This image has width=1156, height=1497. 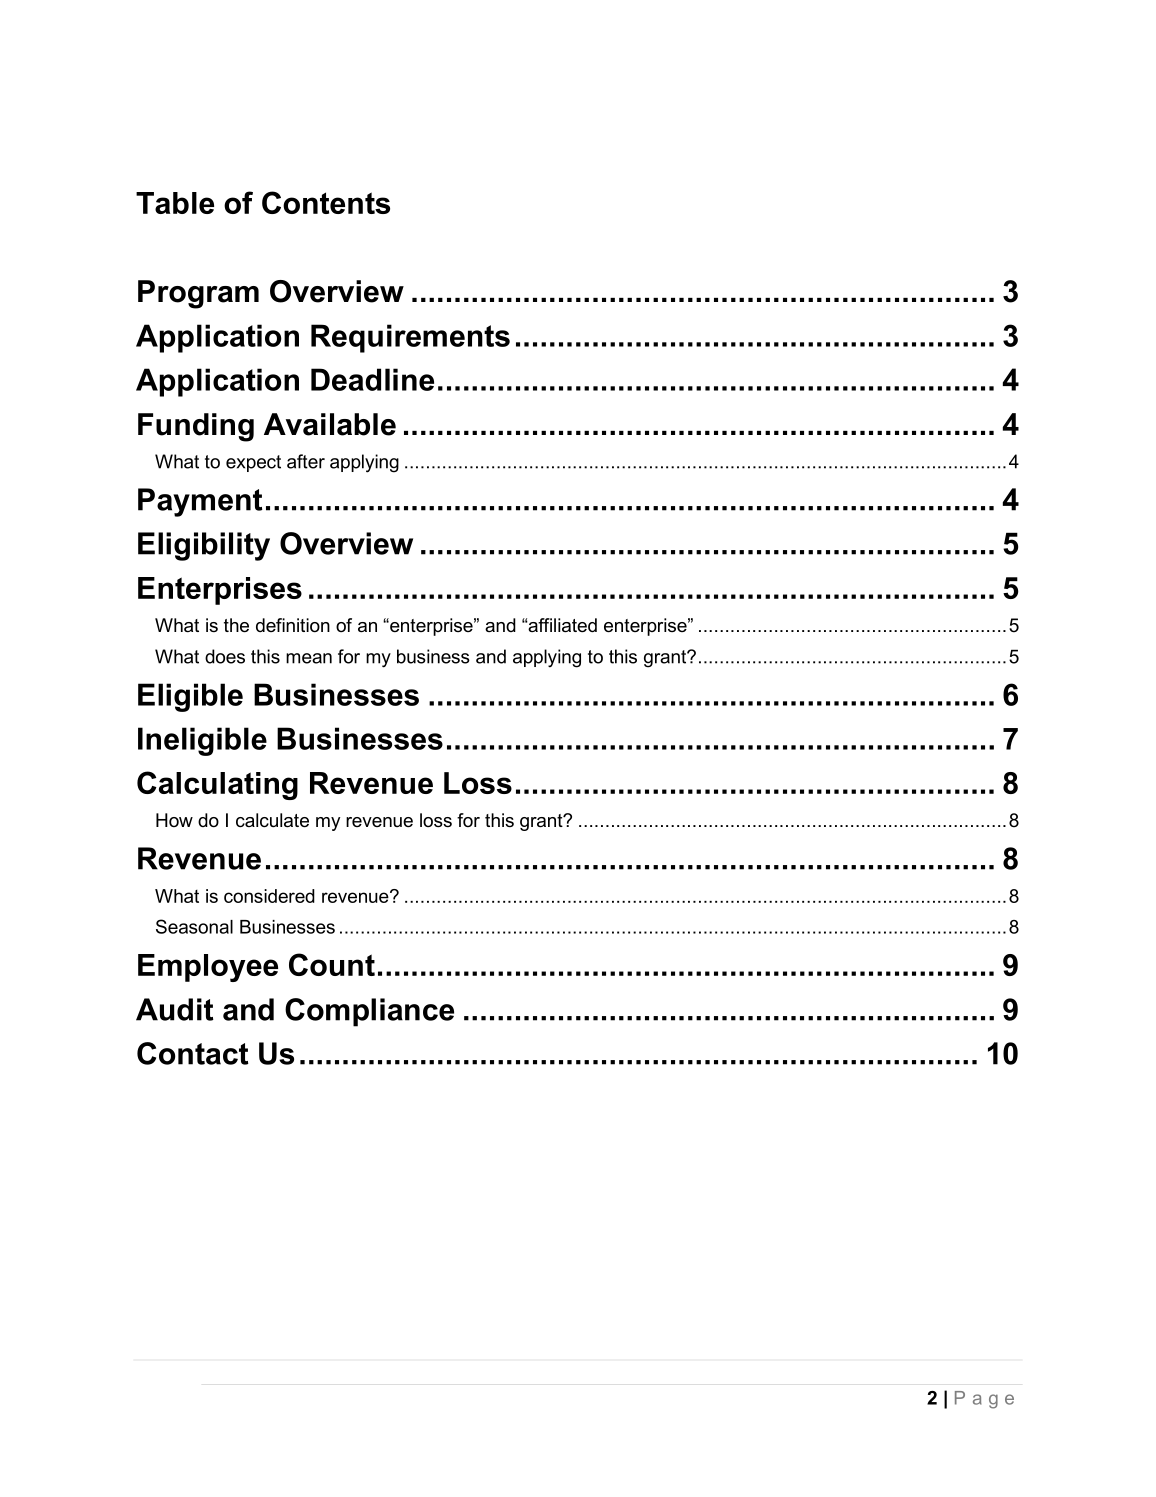 I want to click on Page, so click(x=984, y=1400).
